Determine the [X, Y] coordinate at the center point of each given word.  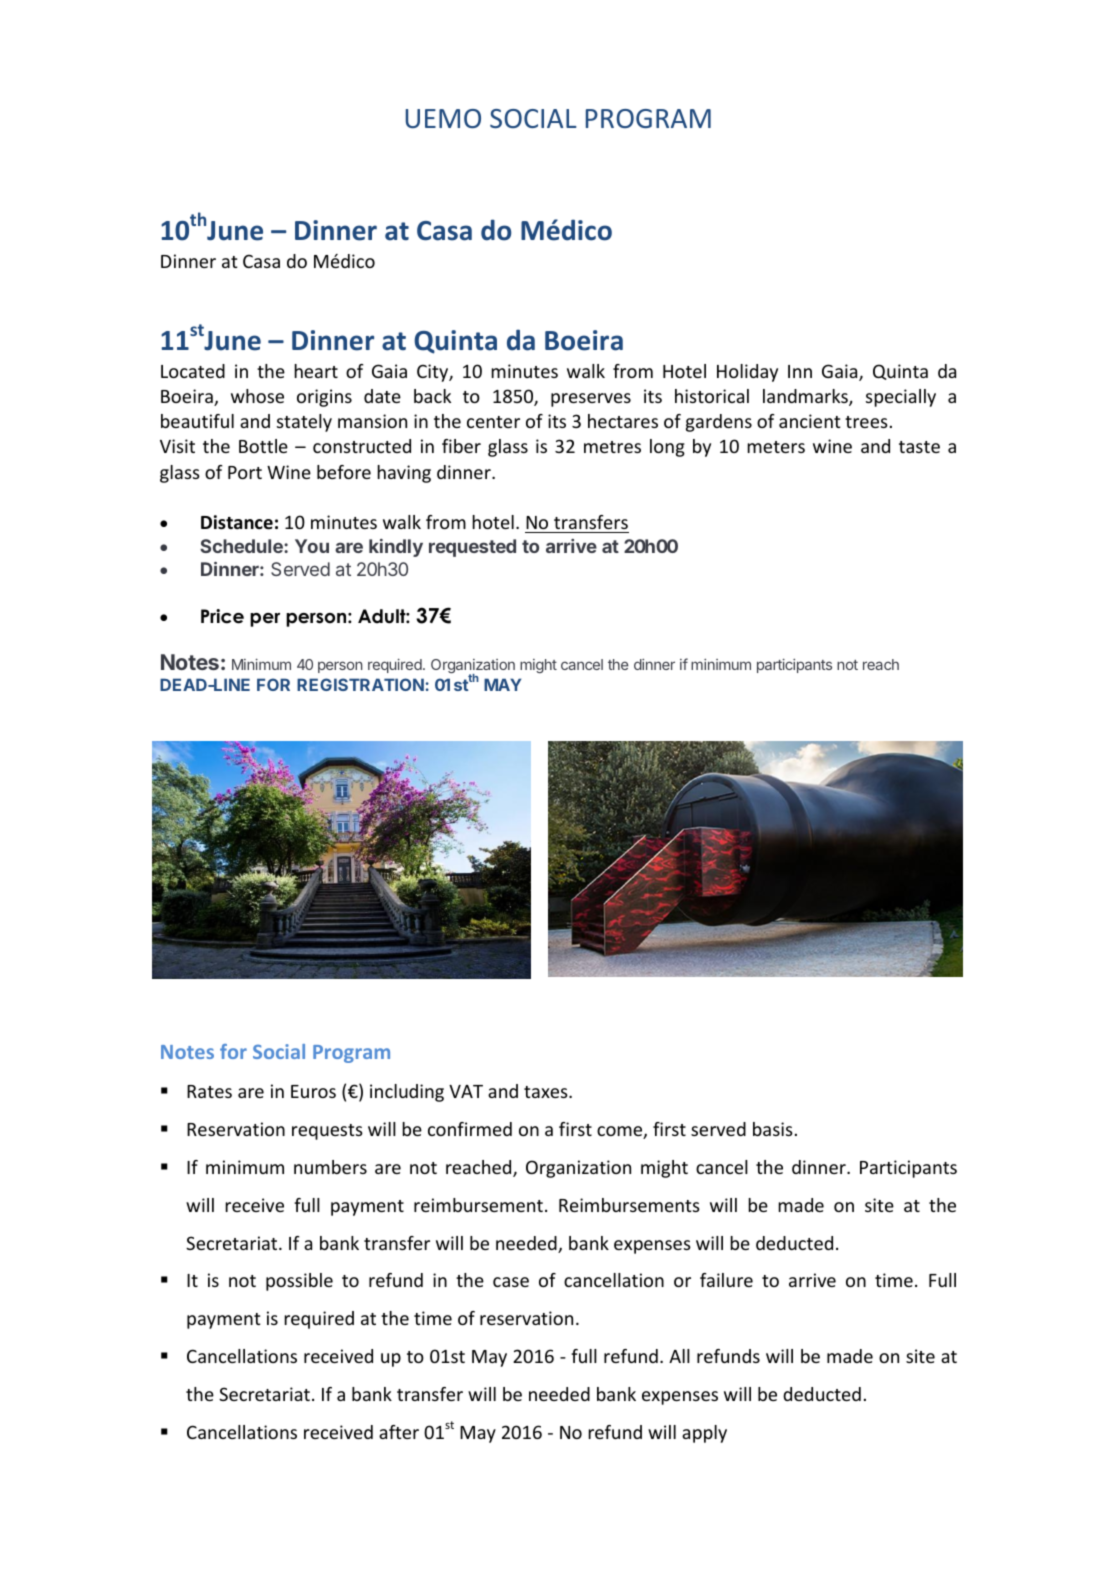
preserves [591, 400]
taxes [547, 1092]
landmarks [806, 397]
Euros [313, 1091]
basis [773, 1129]
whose [257, 396]
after [399, 1432]
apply [704, 1434]
